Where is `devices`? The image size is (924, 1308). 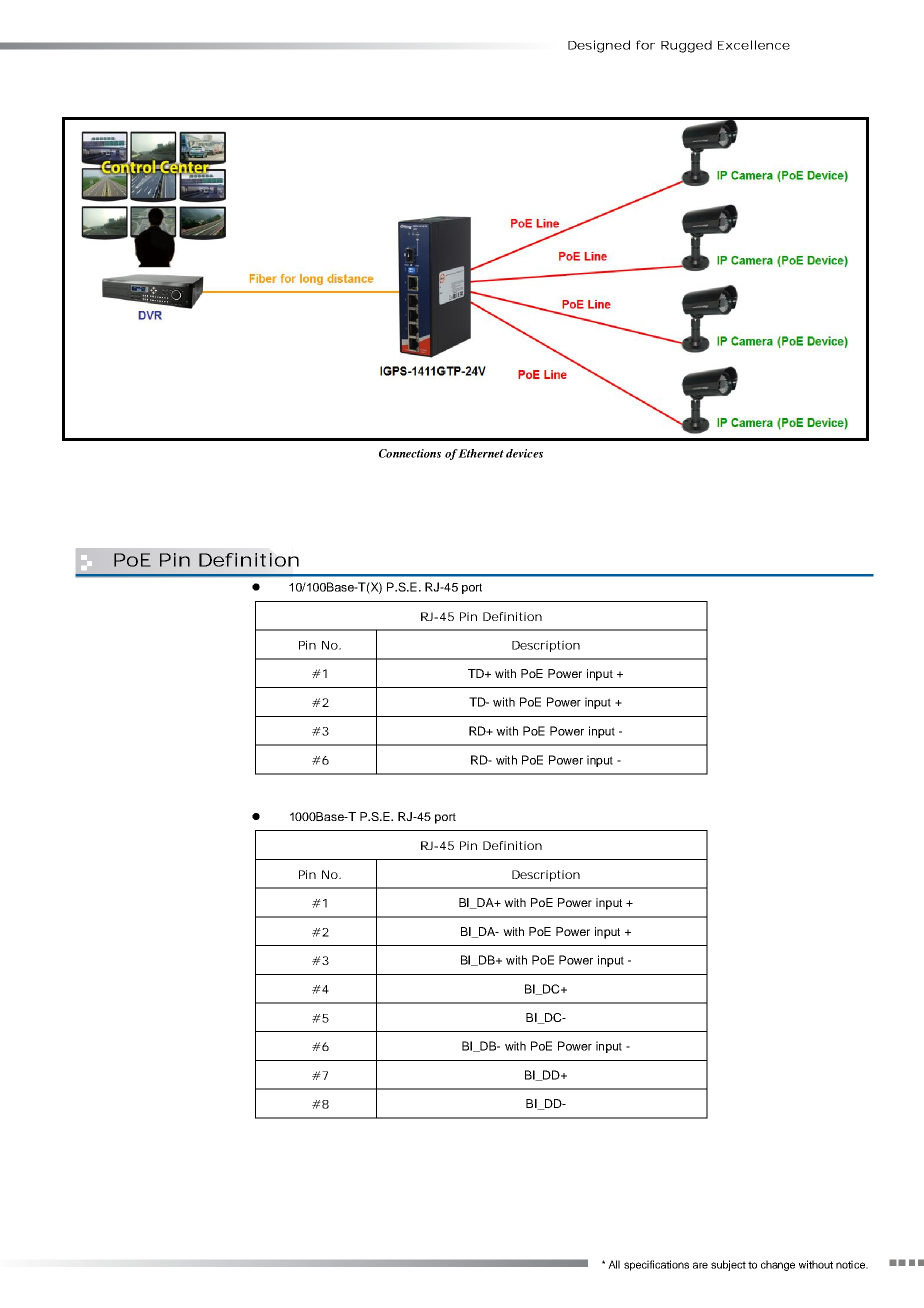
devices is located at coordinates (524, 453).
